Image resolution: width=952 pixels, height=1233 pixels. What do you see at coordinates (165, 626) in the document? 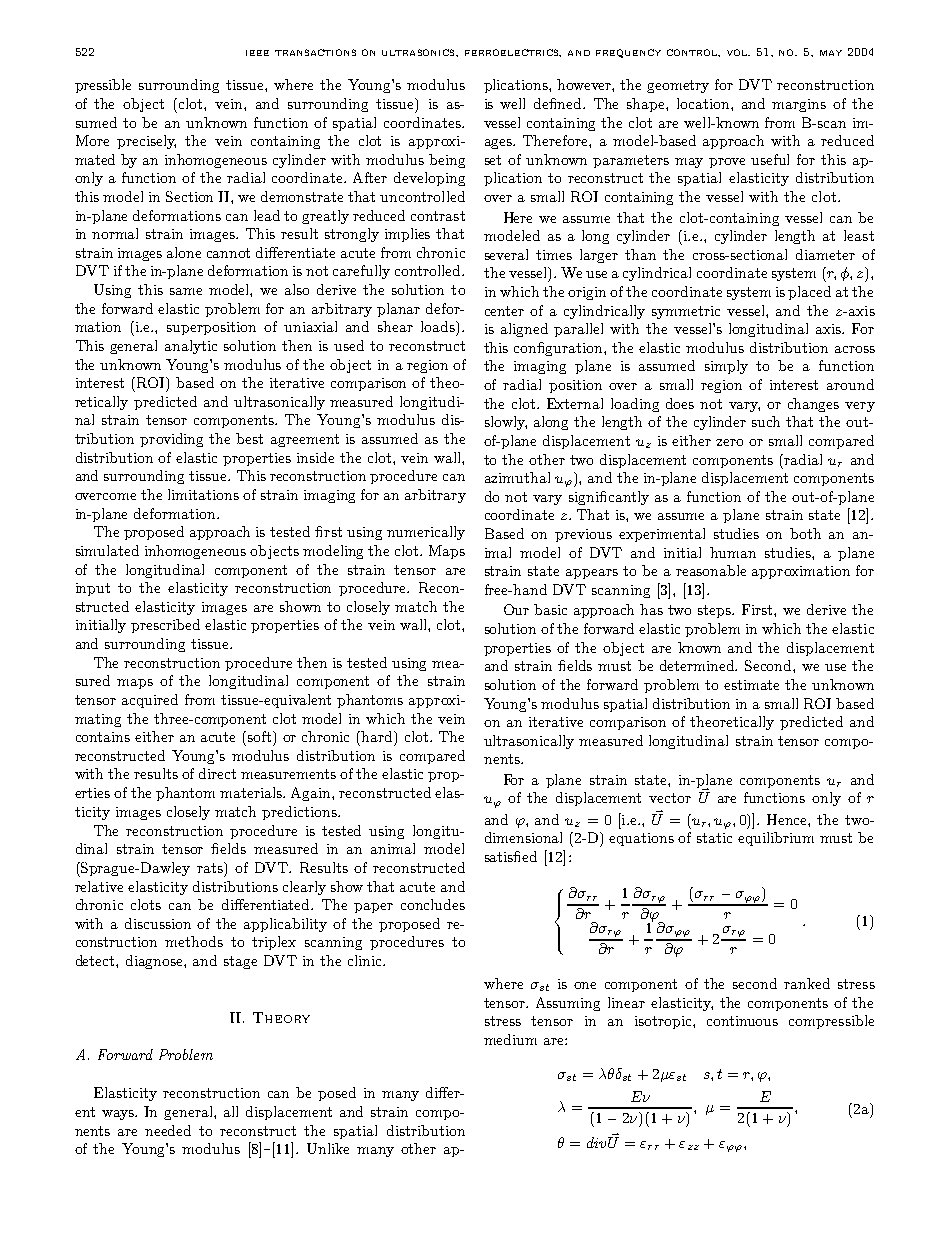
I see `prescribed` at bounding box center [165, 626].
